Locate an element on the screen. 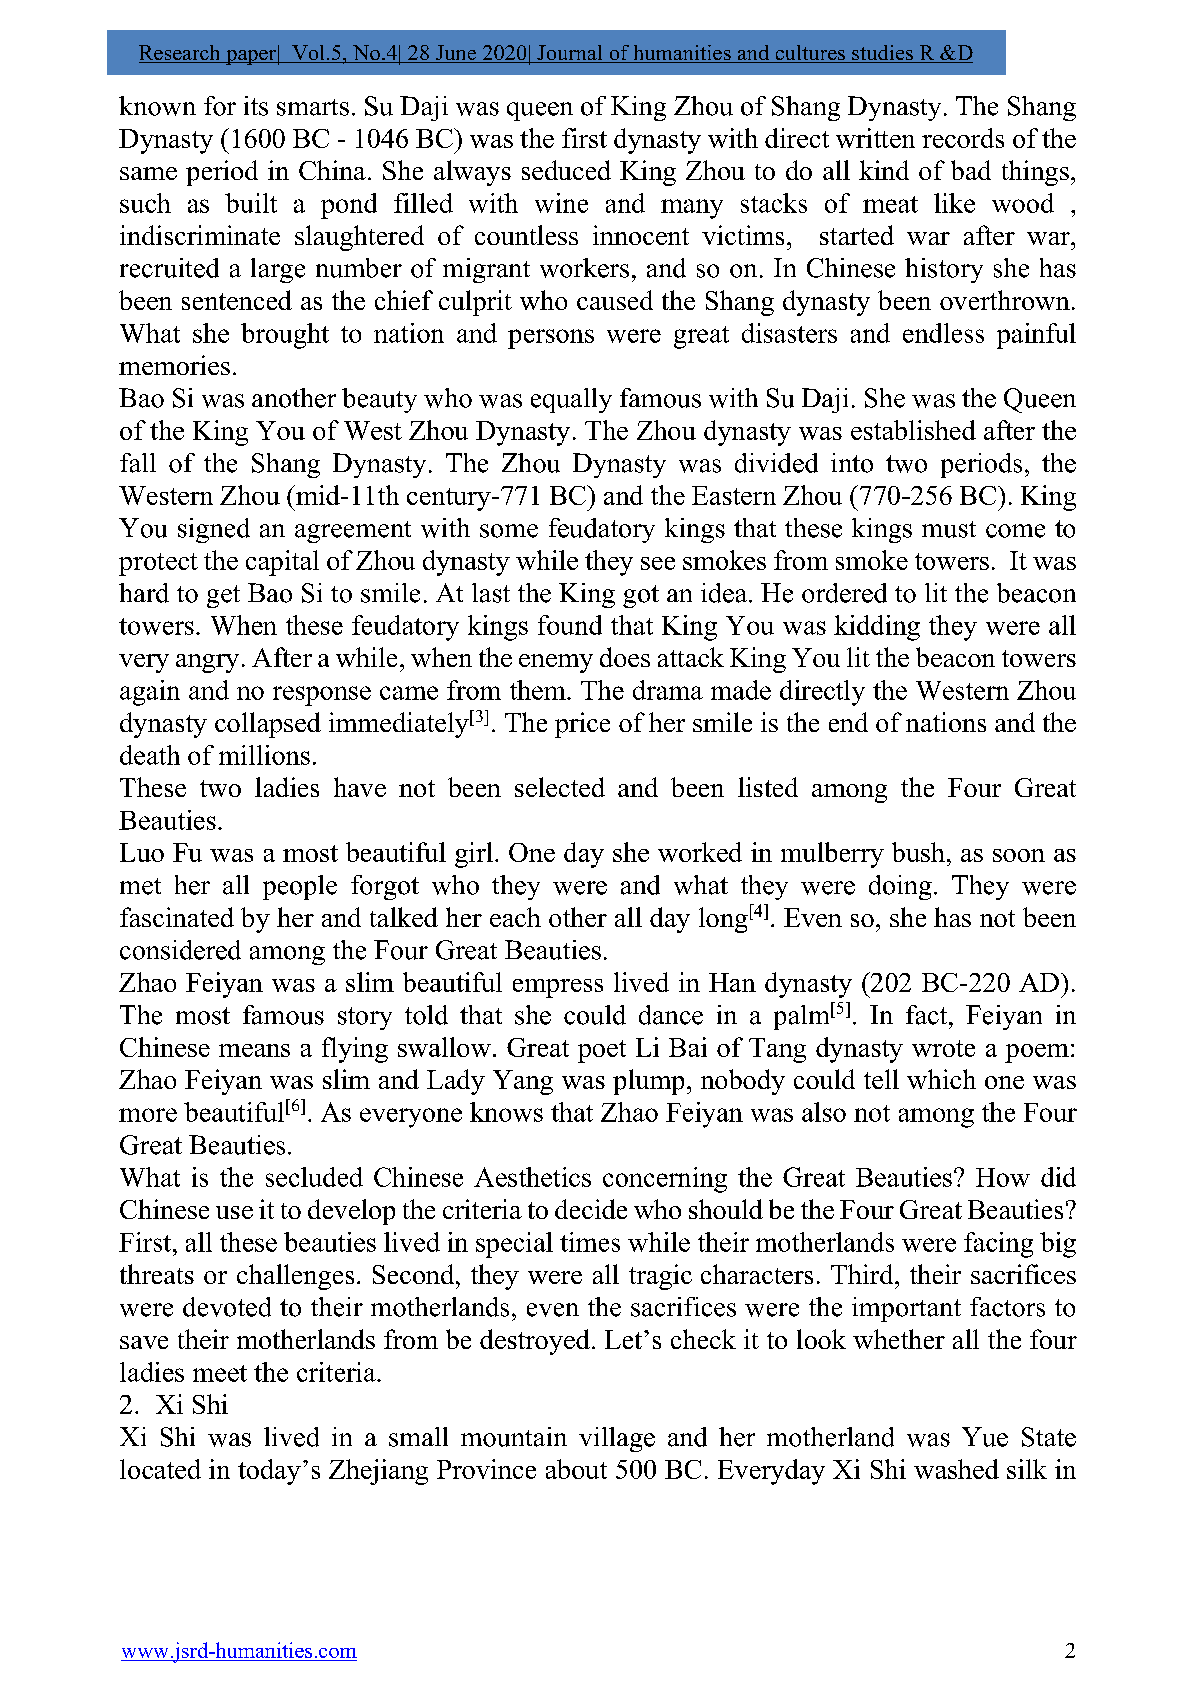 The image size is (1201, 1698). selected is located at coordinates (560, 787).
